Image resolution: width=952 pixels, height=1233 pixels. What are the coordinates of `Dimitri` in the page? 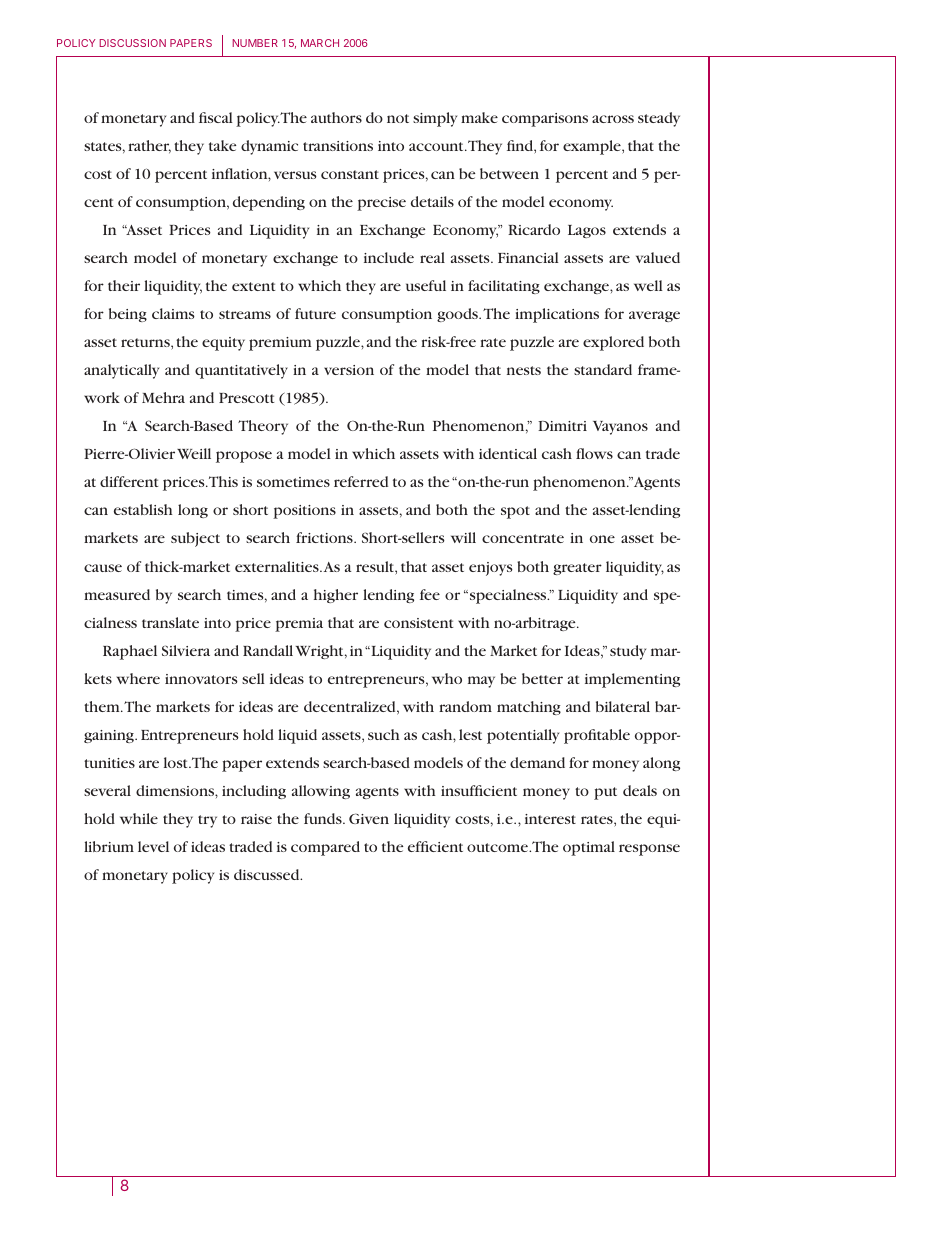 It's located at (562, 426).
